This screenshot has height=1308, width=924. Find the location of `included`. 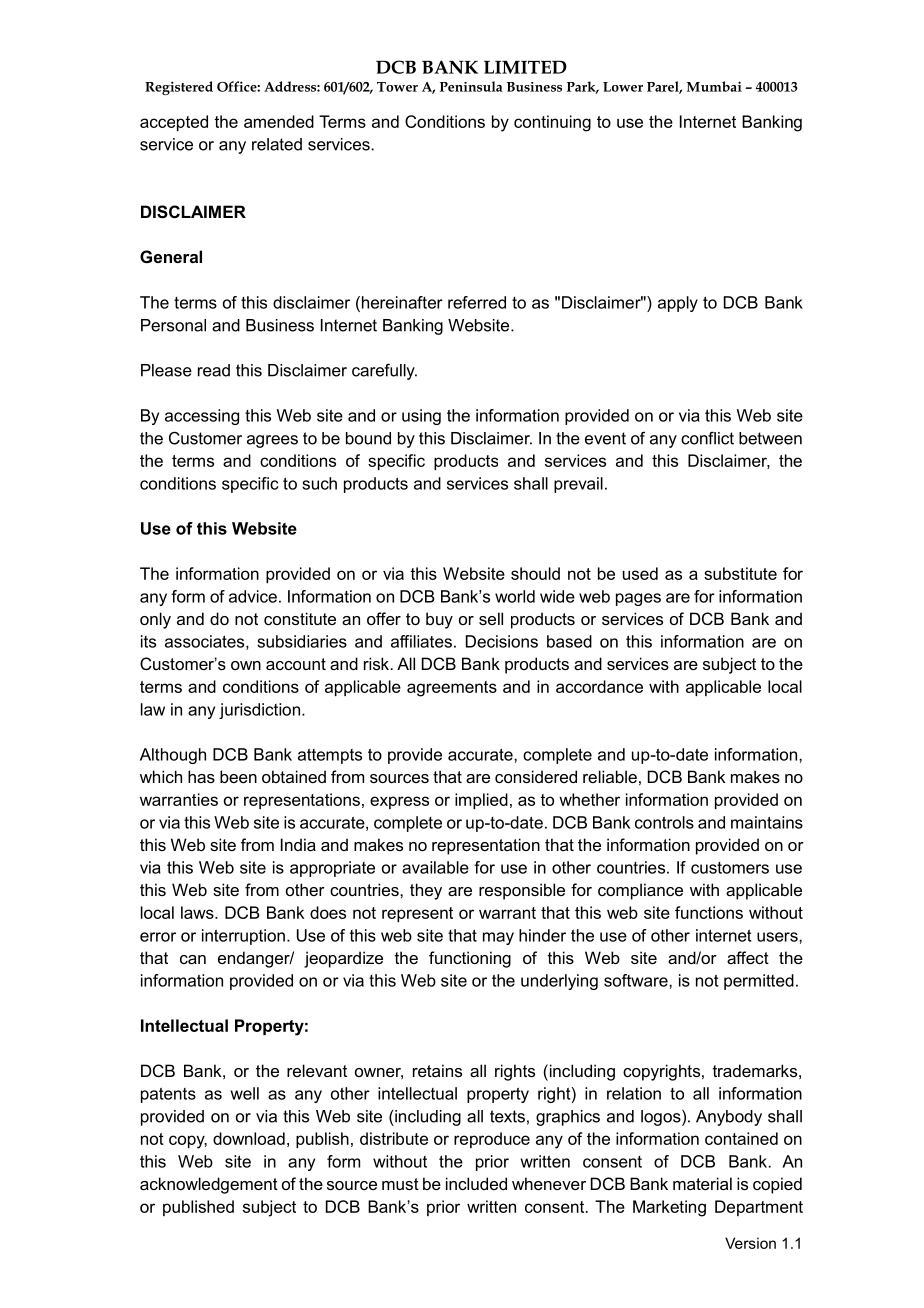

included is located at coordinates (476, 1183).
